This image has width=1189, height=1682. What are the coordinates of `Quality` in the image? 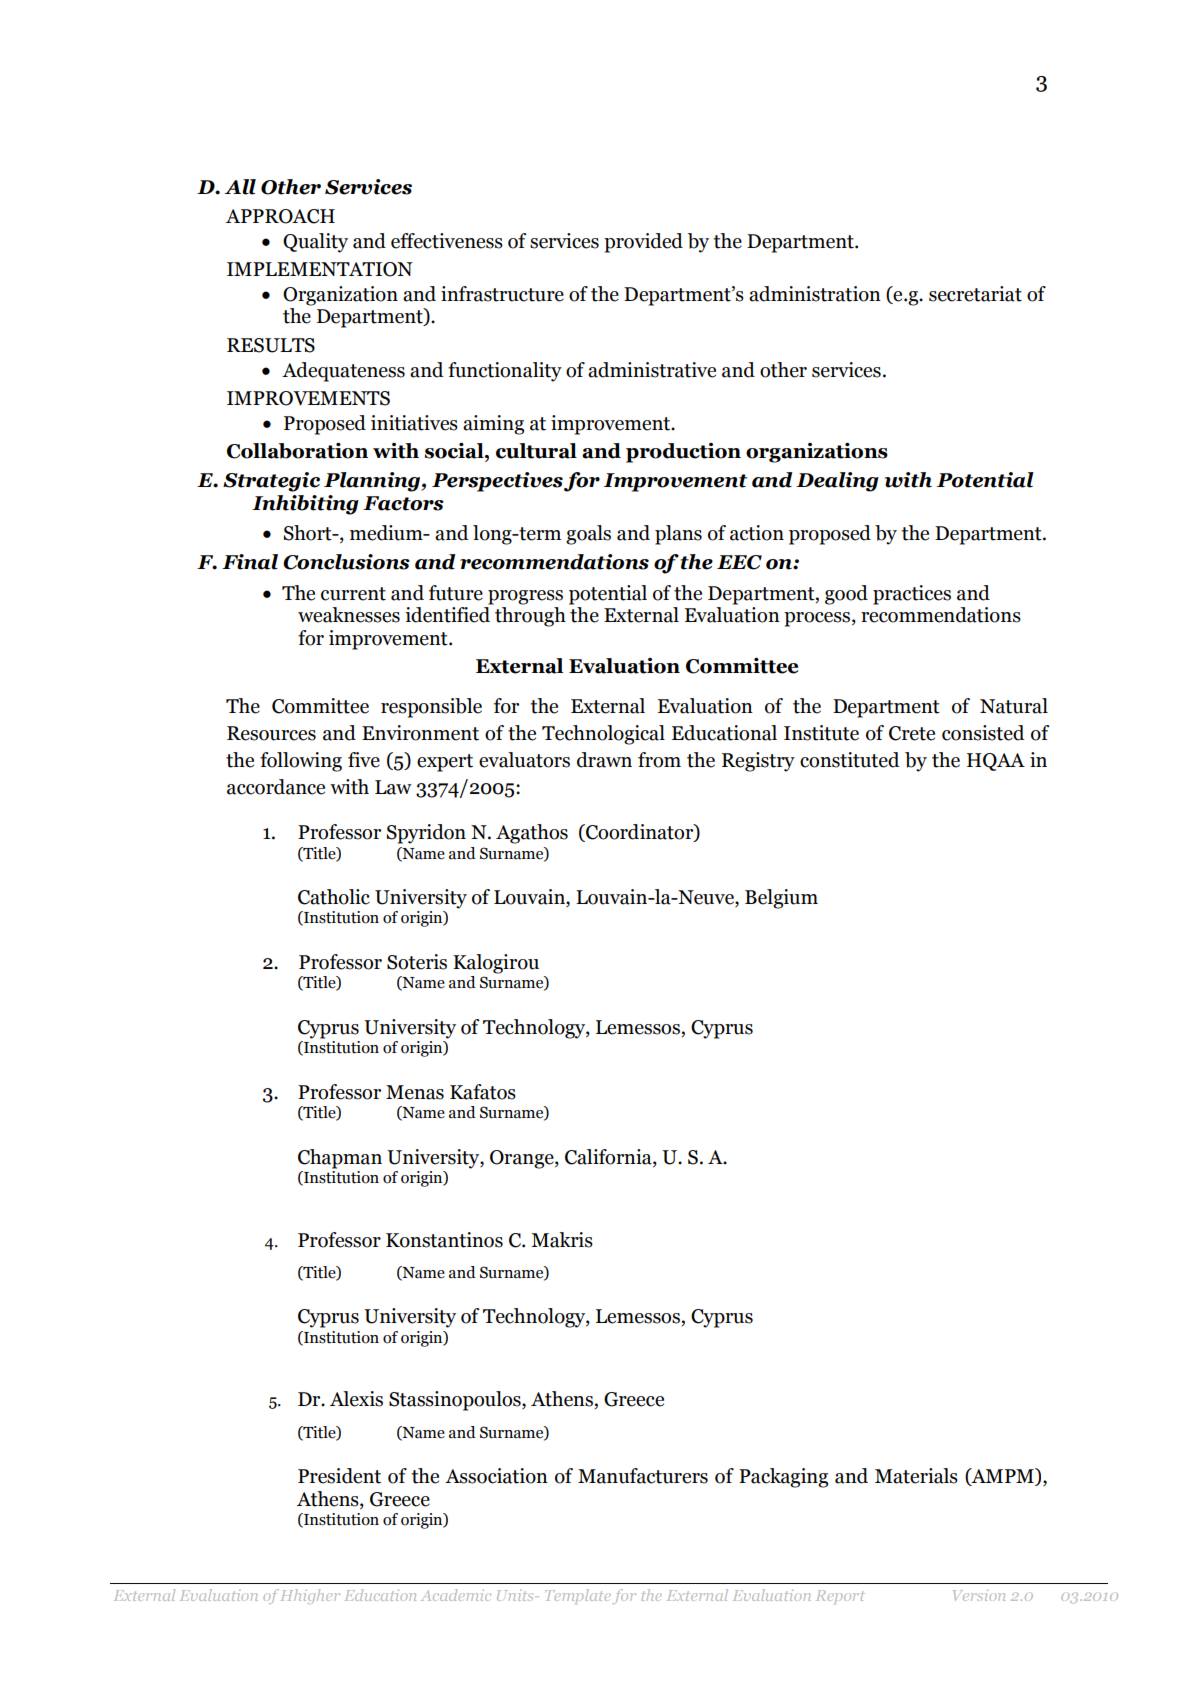 It's located at (315, 243).
